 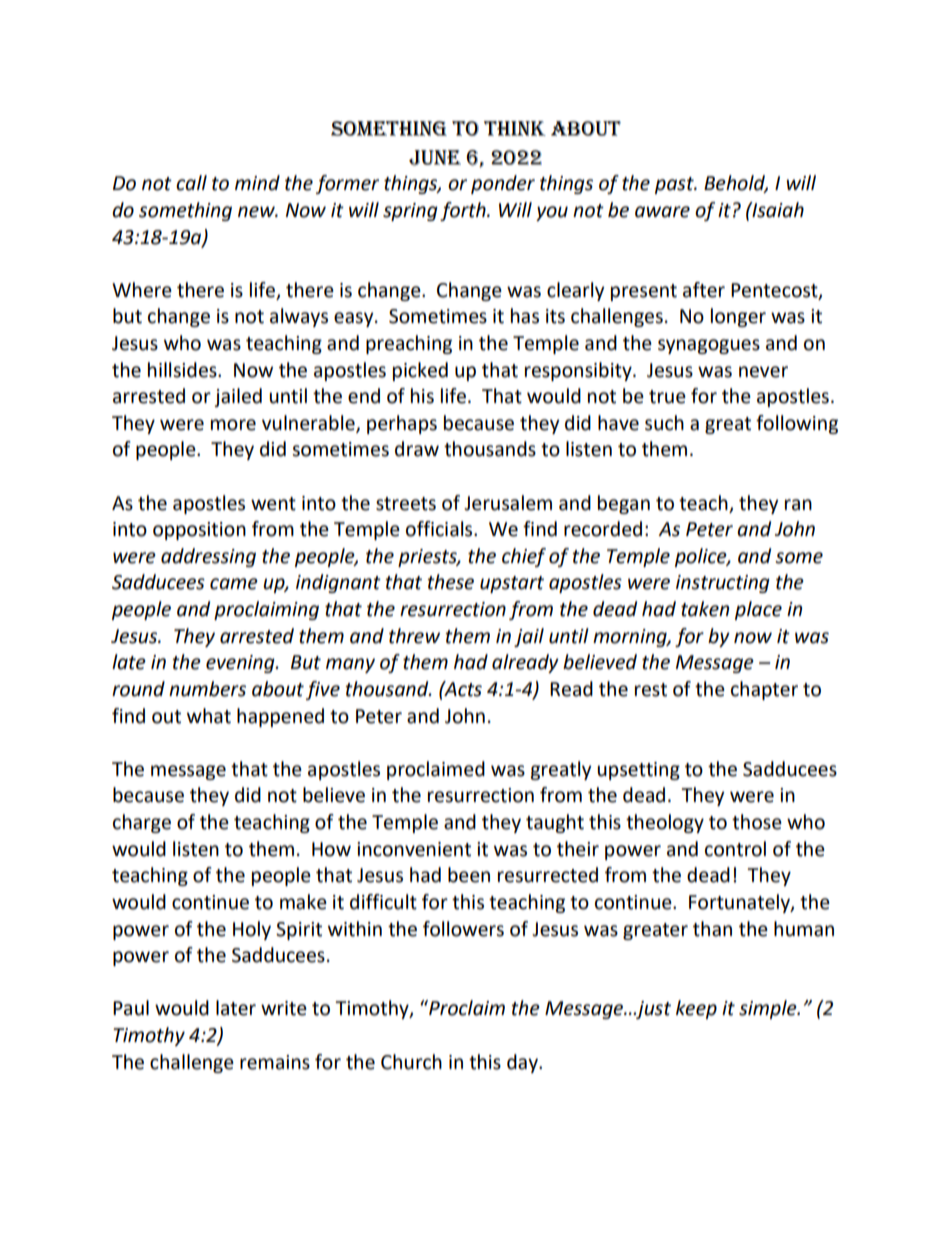 I want to click on came, so click(x=234, y=584).
